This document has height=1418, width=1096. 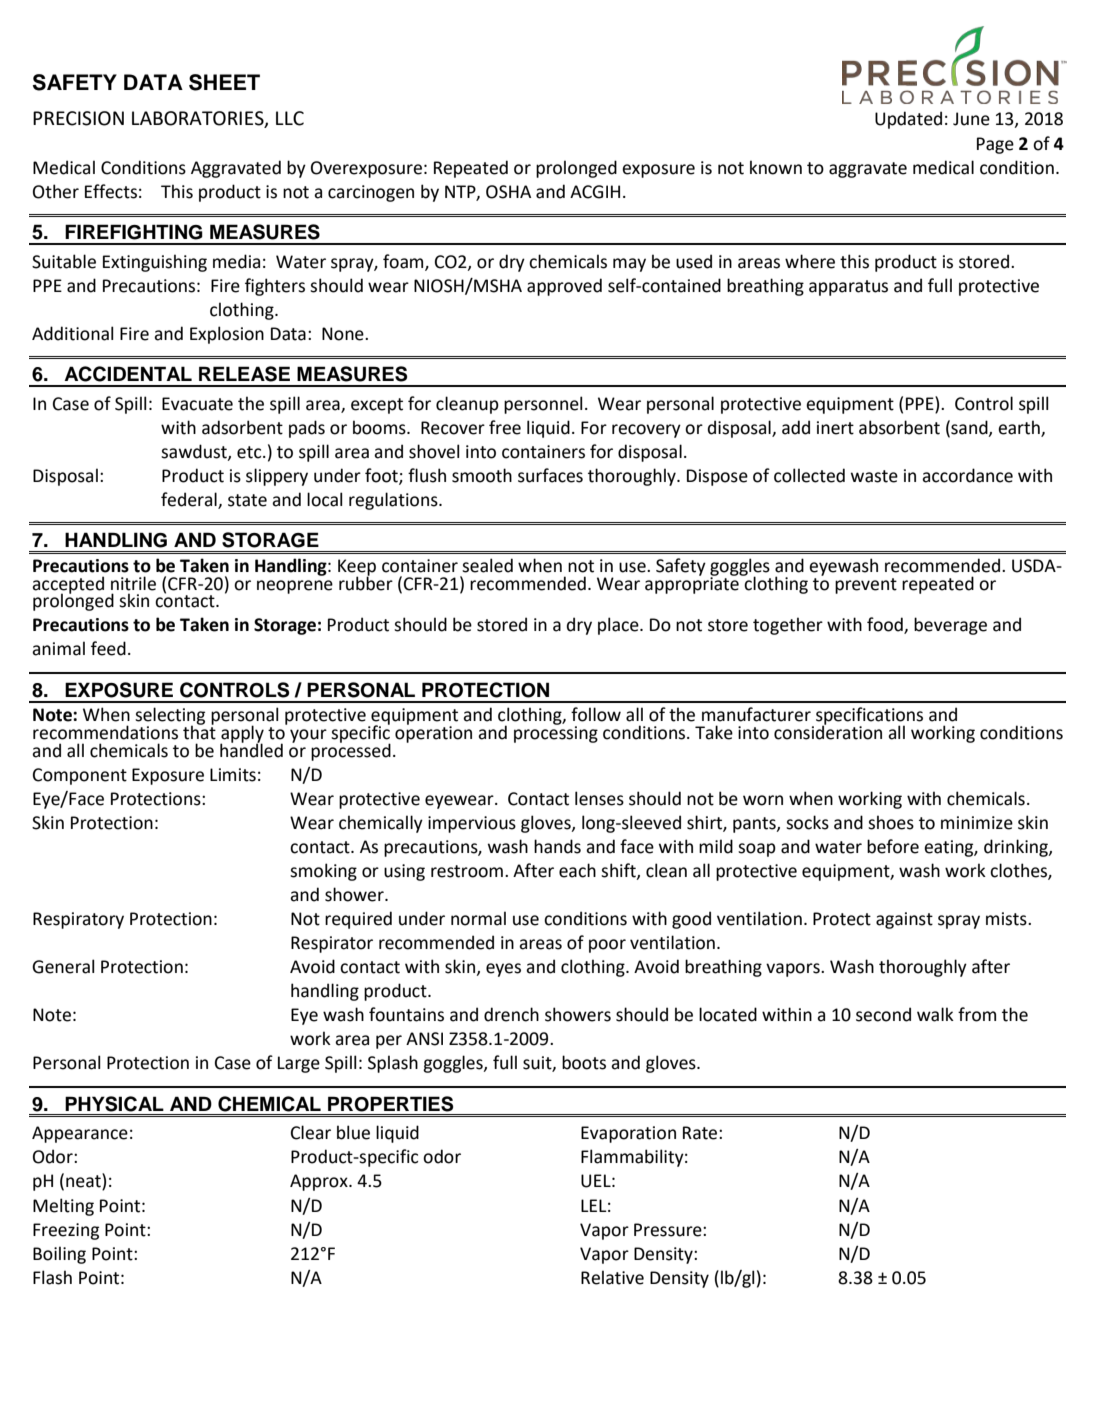 I want to click on food, so click(x=886, y=625).
